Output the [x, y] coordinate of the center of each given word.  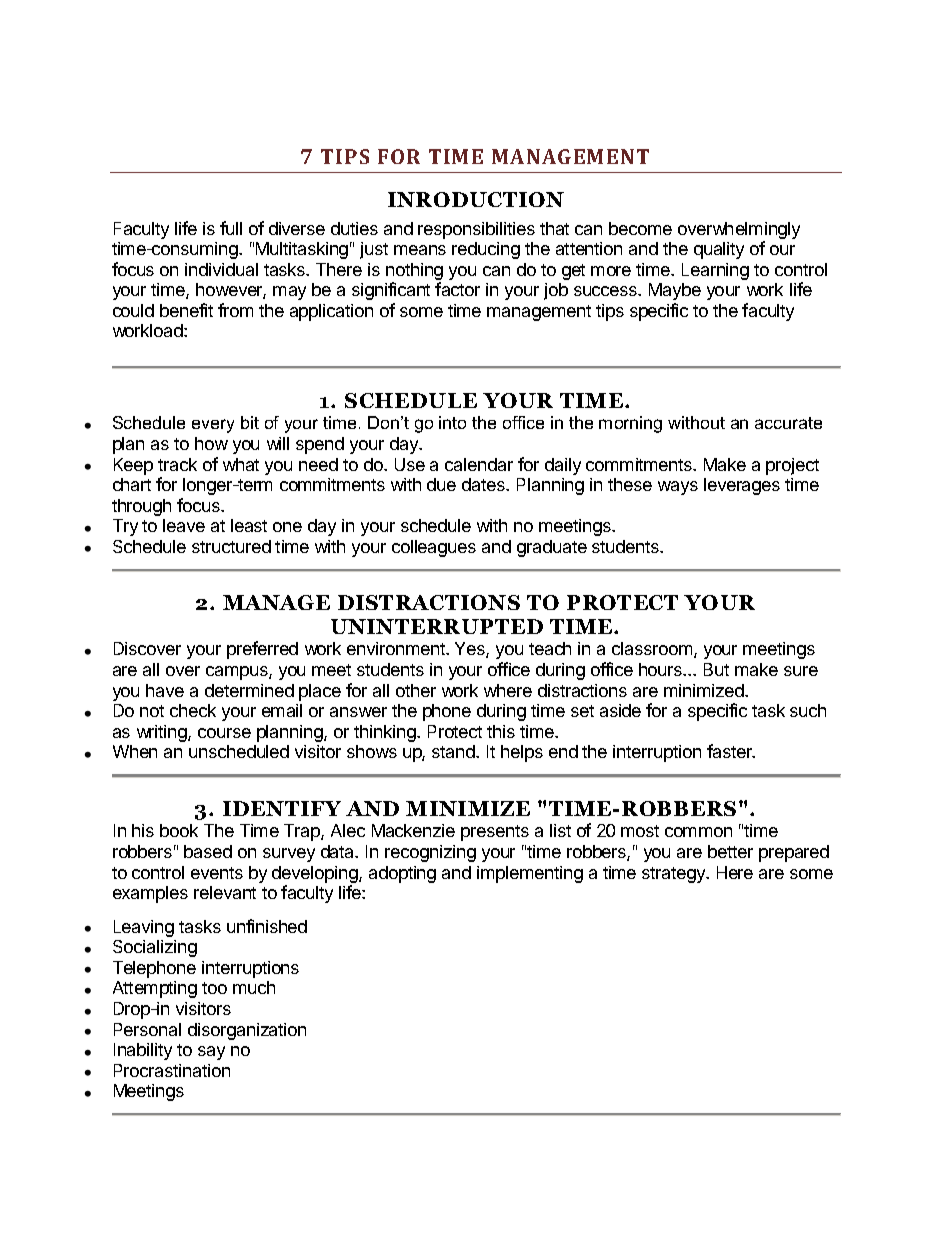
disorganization [247, 1031]
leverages [742, 486]
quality [719, 250]
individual [221, 269]
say [211, 1053]
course [224, 733]
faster [731, 751]
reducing [486, 250]
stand [454, 751]
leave [184, 525]
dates [484, 484]
